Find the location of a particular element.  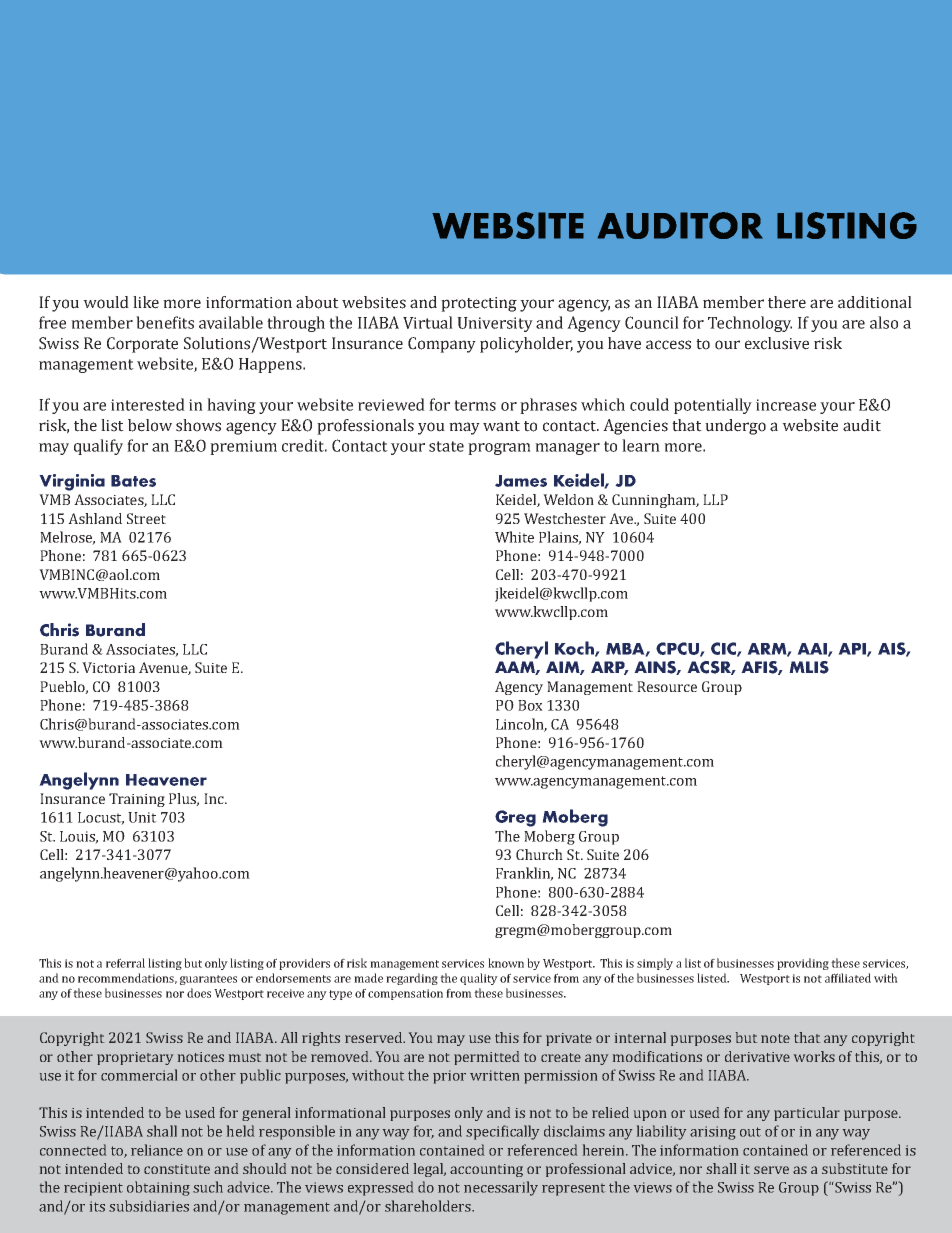

referral is located at coordinates (125, 963).
